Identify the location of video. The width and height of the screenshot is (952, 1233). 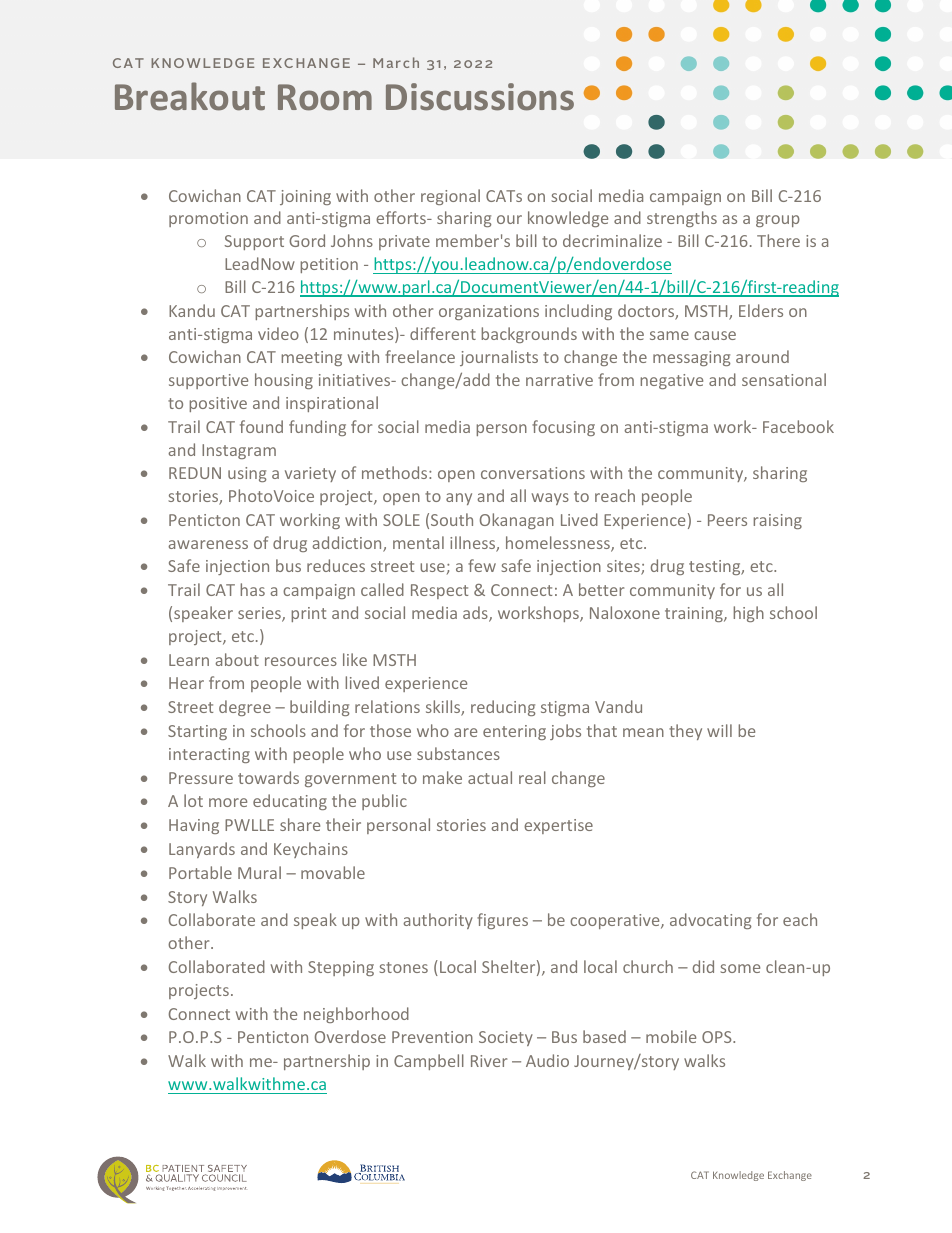
(278, 333).
